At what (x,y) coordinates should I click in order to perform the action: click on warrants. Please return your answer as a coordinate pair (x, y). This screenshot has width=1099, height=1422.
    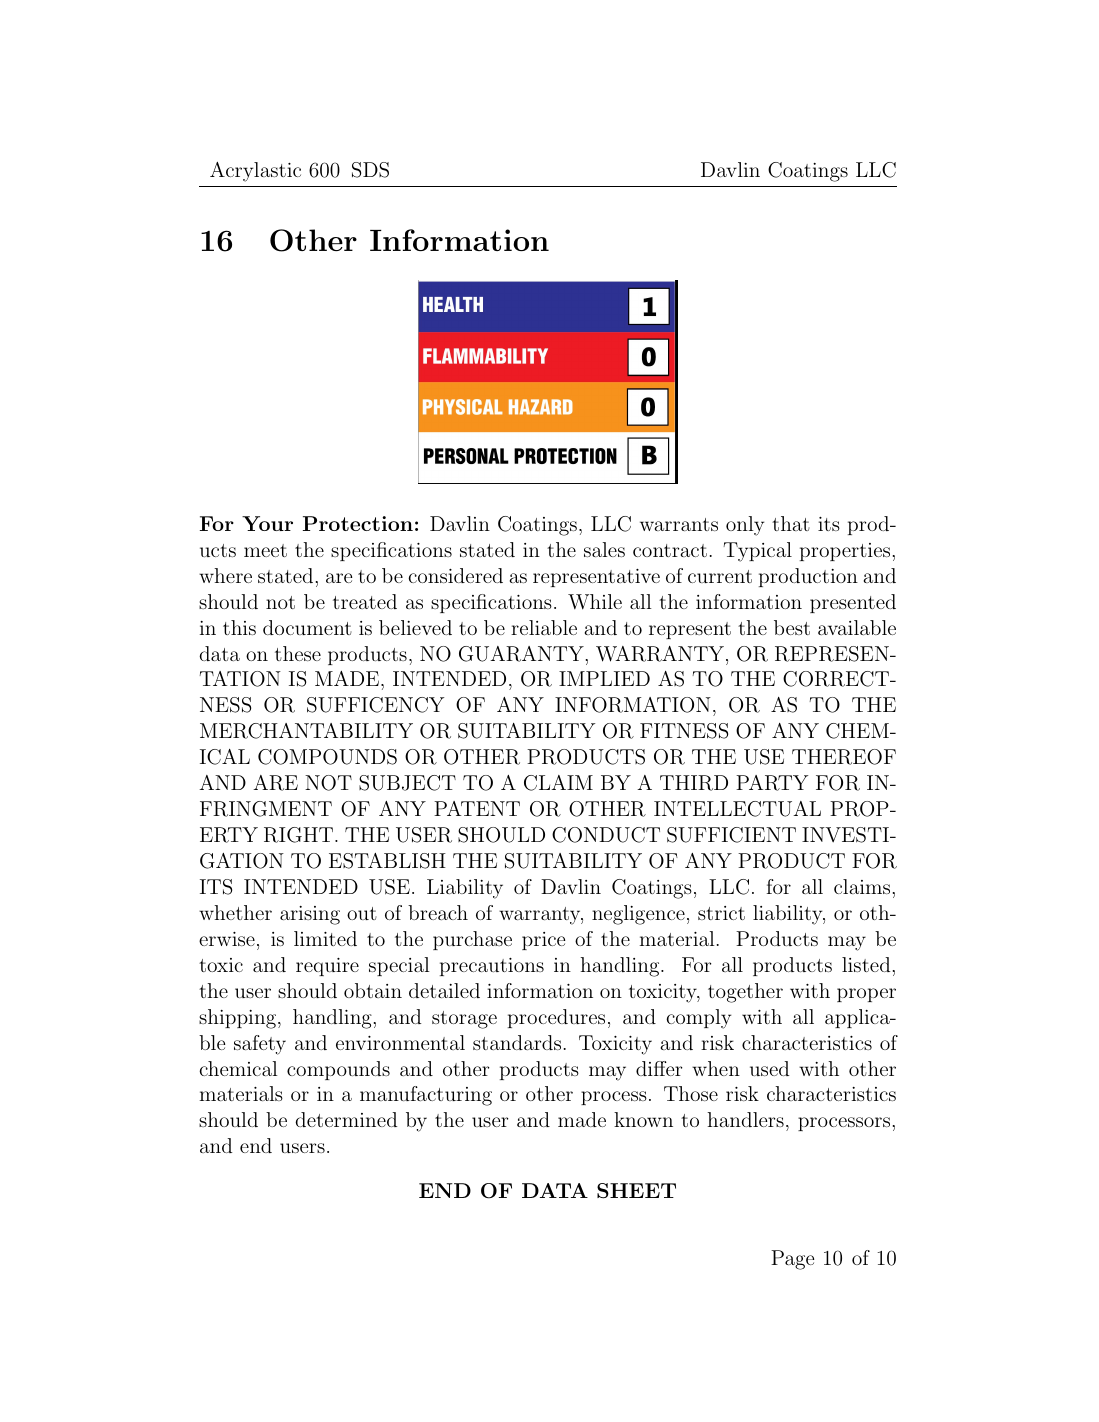
    Looking at the image, I should click on (679, 524).
